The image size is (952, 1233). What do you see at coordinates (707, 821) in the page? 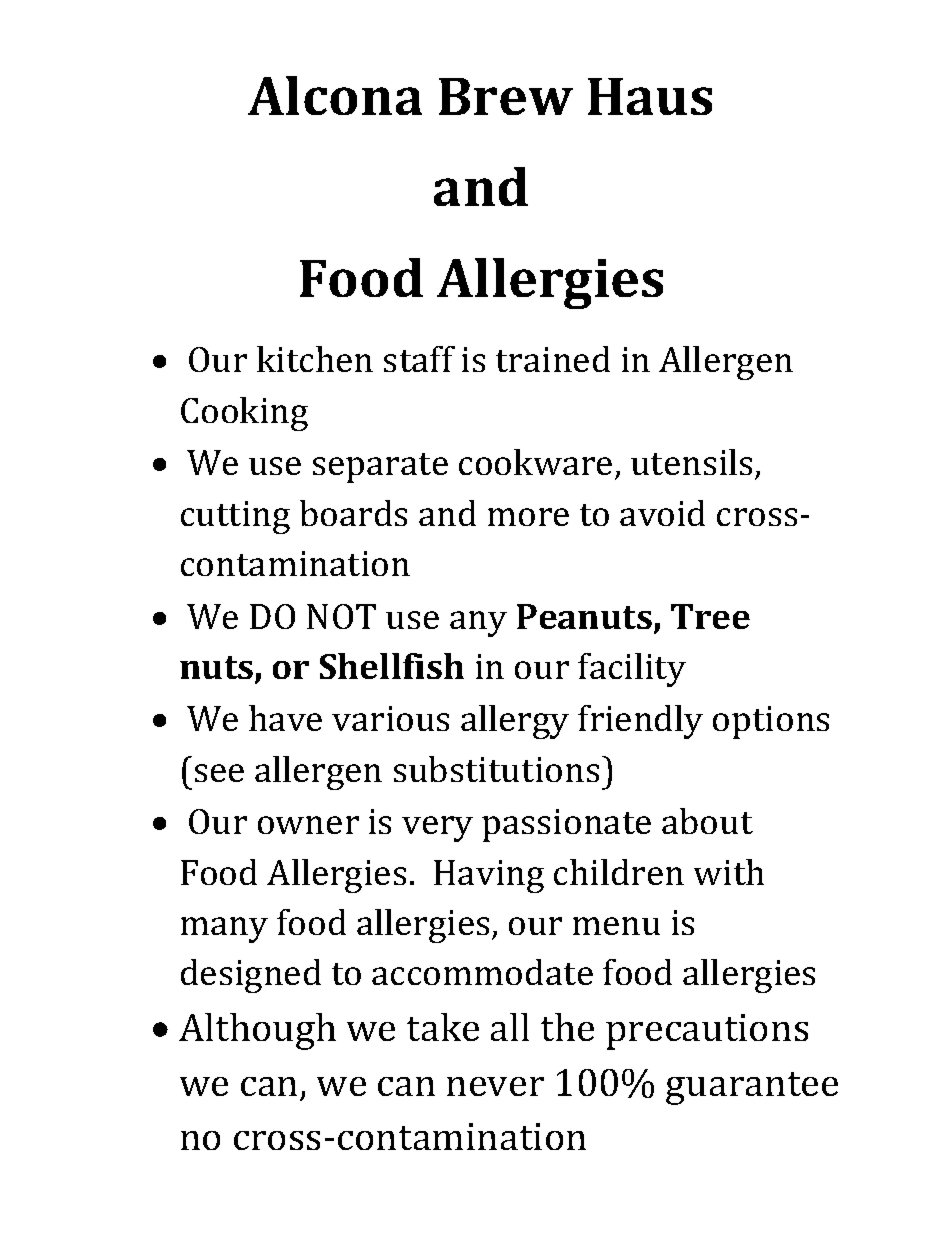
I see `about` at bounding box center [707, 821].
